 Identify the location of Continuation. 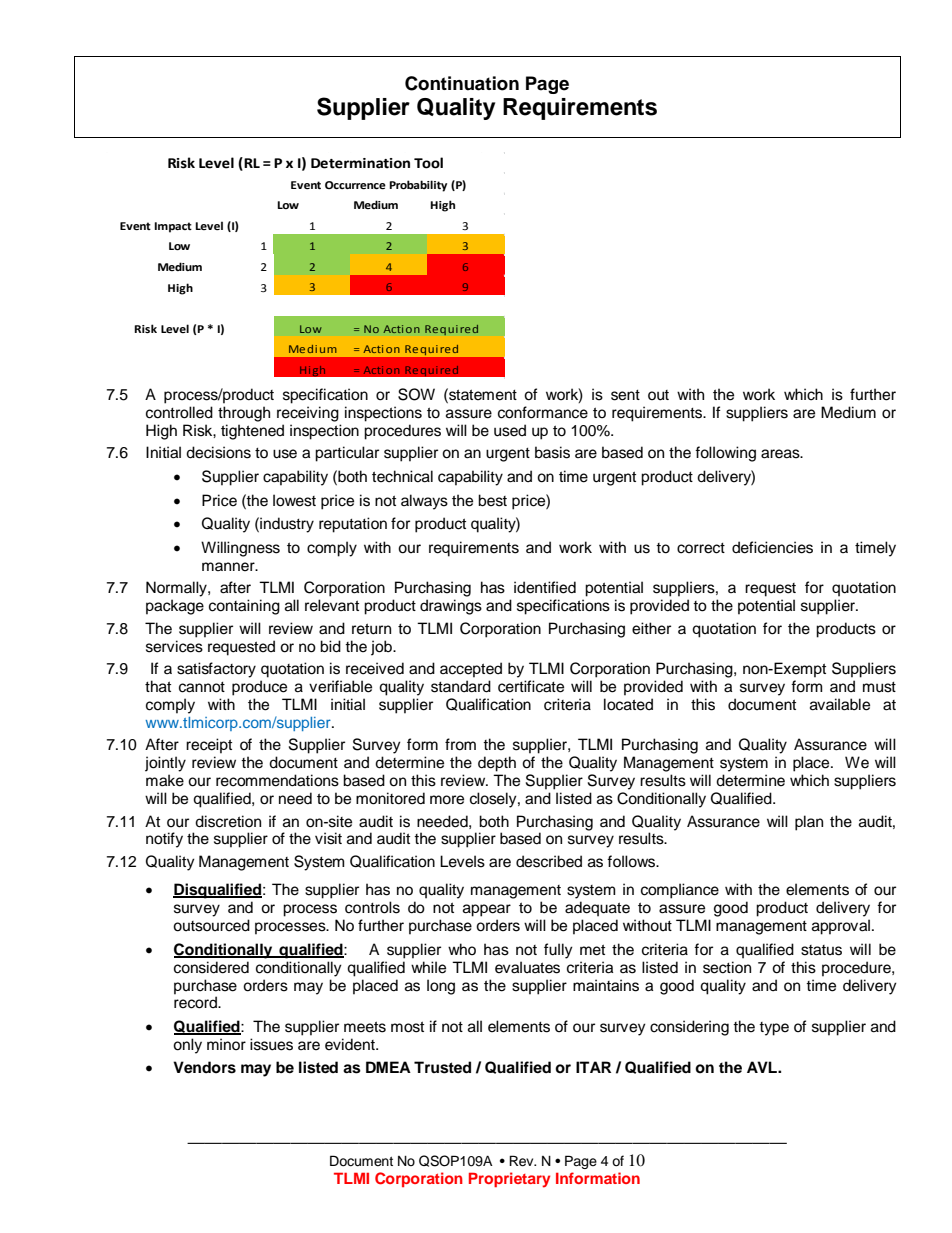
(462, 83).
